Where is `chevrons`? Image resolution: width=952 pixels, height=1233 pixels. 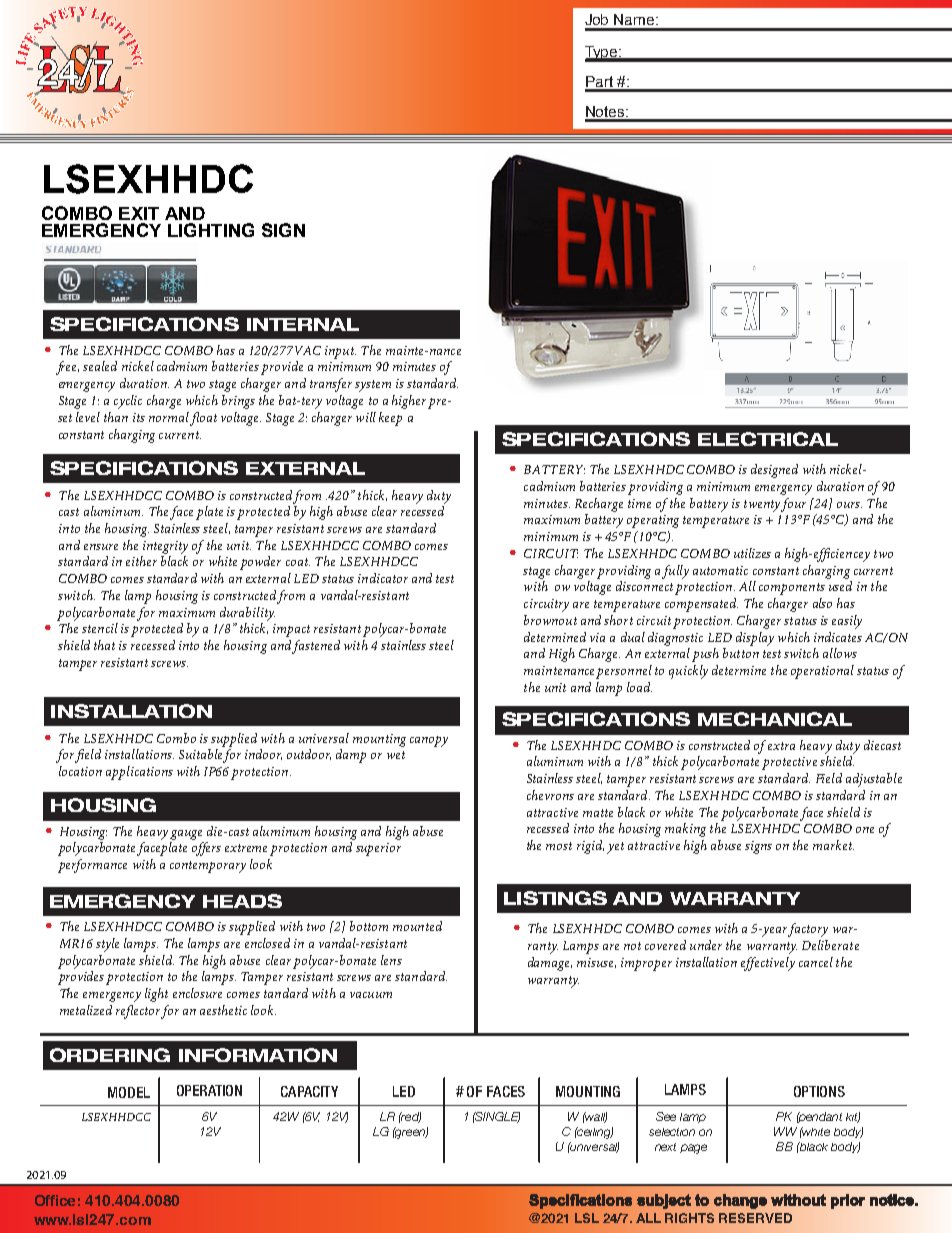
chevrons is located at coordinates (550, 795).
